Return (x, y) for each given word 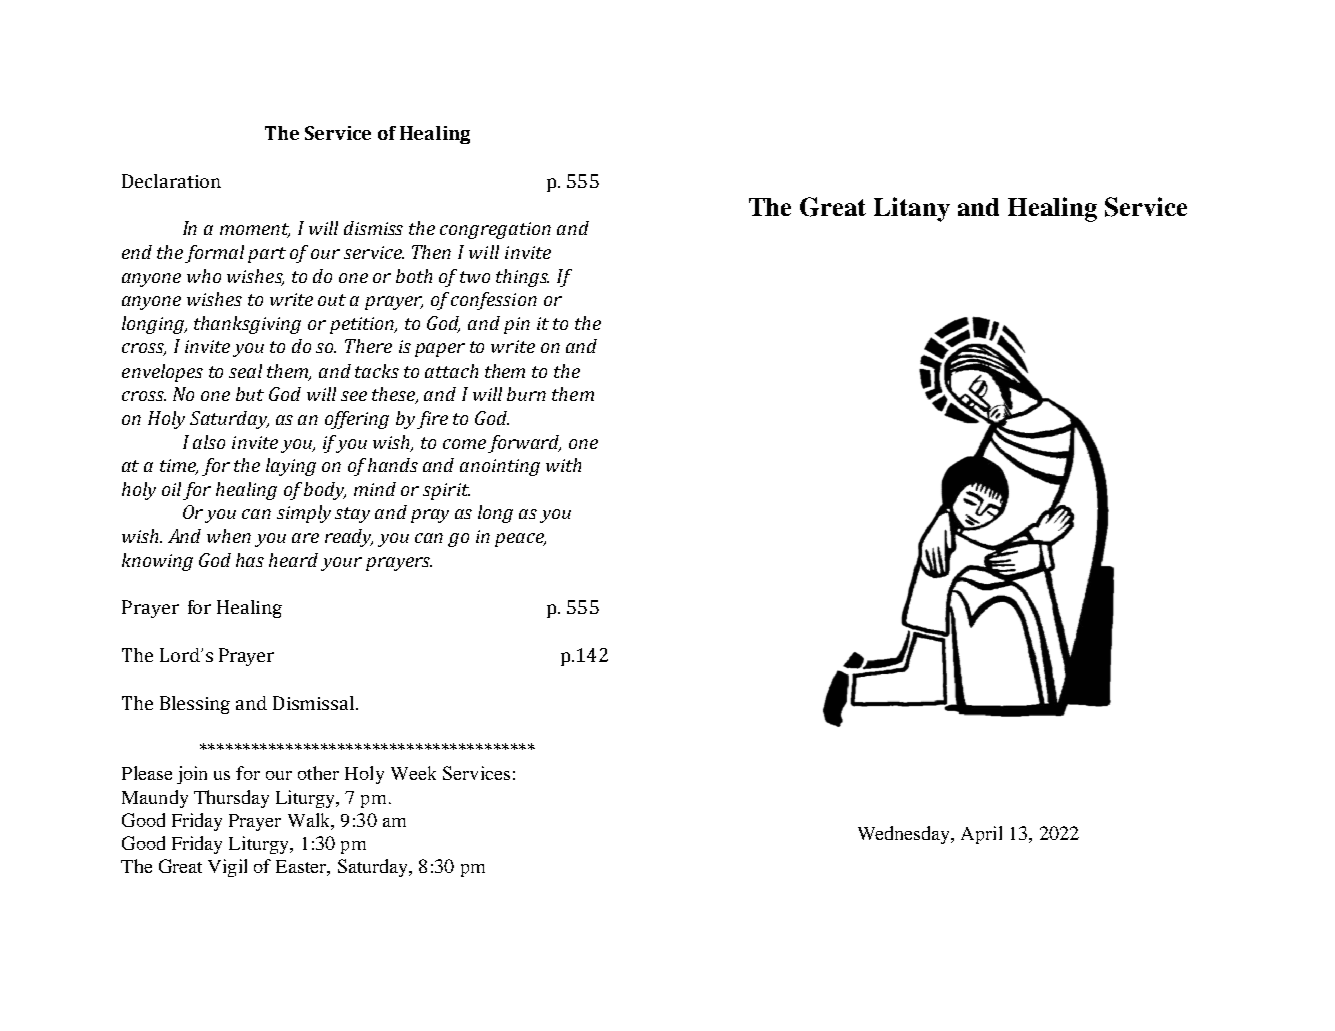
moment (255, 230)
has (250, 560)
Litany (912, 209)
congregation (495, 230)
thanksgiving (247, 325)
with (563, 465)
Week (413, 773)
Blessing (195, 705)
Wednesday (905, 835)
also (209, 442)
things (522, 278)
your (341, 564)
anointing (500, 467)
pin (517, 325)
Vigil (227, 868)
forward (524, 444)
